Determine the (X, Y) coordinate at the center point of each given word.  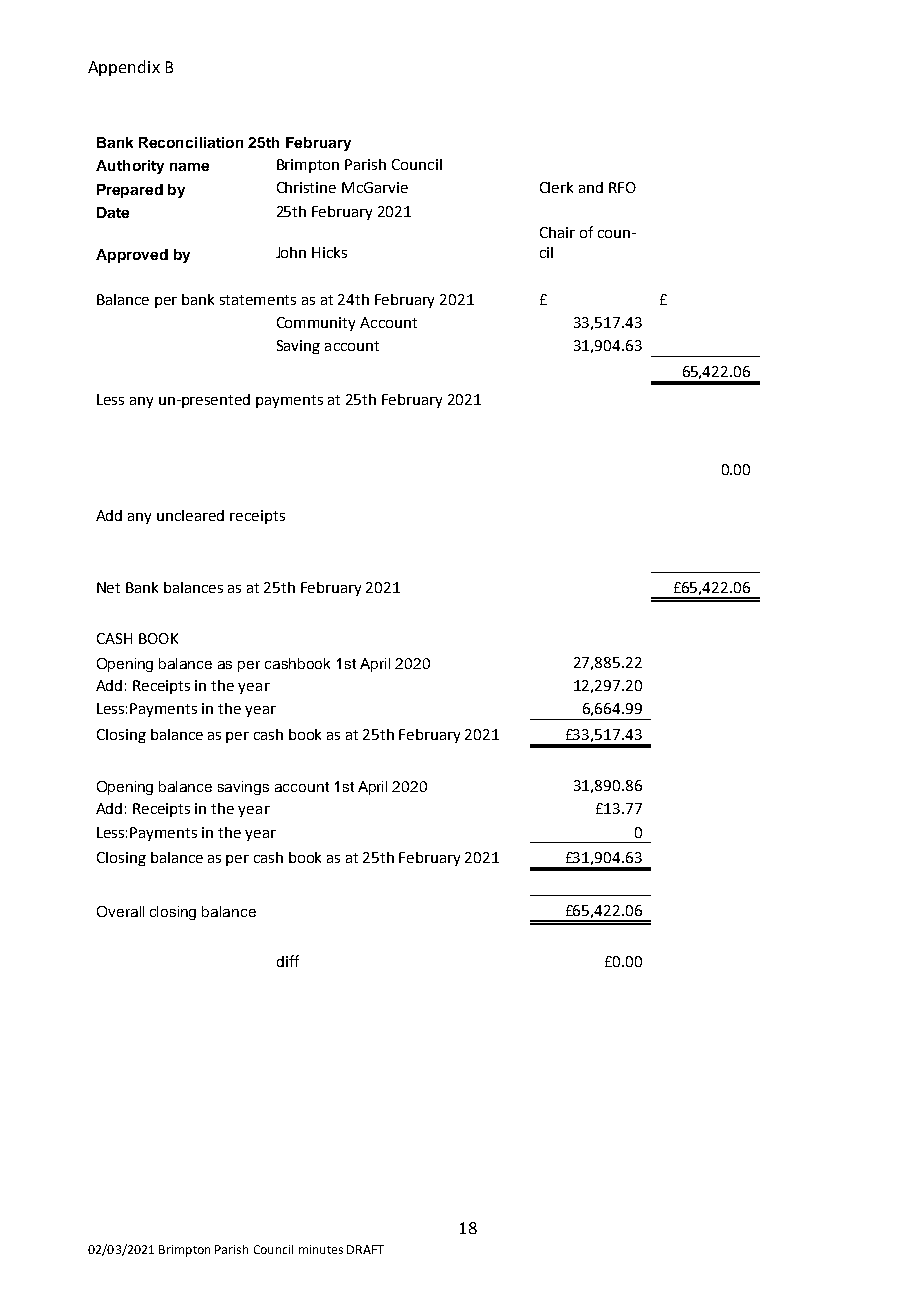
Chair (557, 232)
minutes (321, 1249)
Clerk (556, 187)
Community (316, 324)
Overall (120, 911)
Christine (306, 187)
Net (108, 587)
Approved (132, 256)
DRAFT (365, 1249)
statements (258, 300)
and (591, 187)
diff (288, 961)
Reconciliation (191, 142)
